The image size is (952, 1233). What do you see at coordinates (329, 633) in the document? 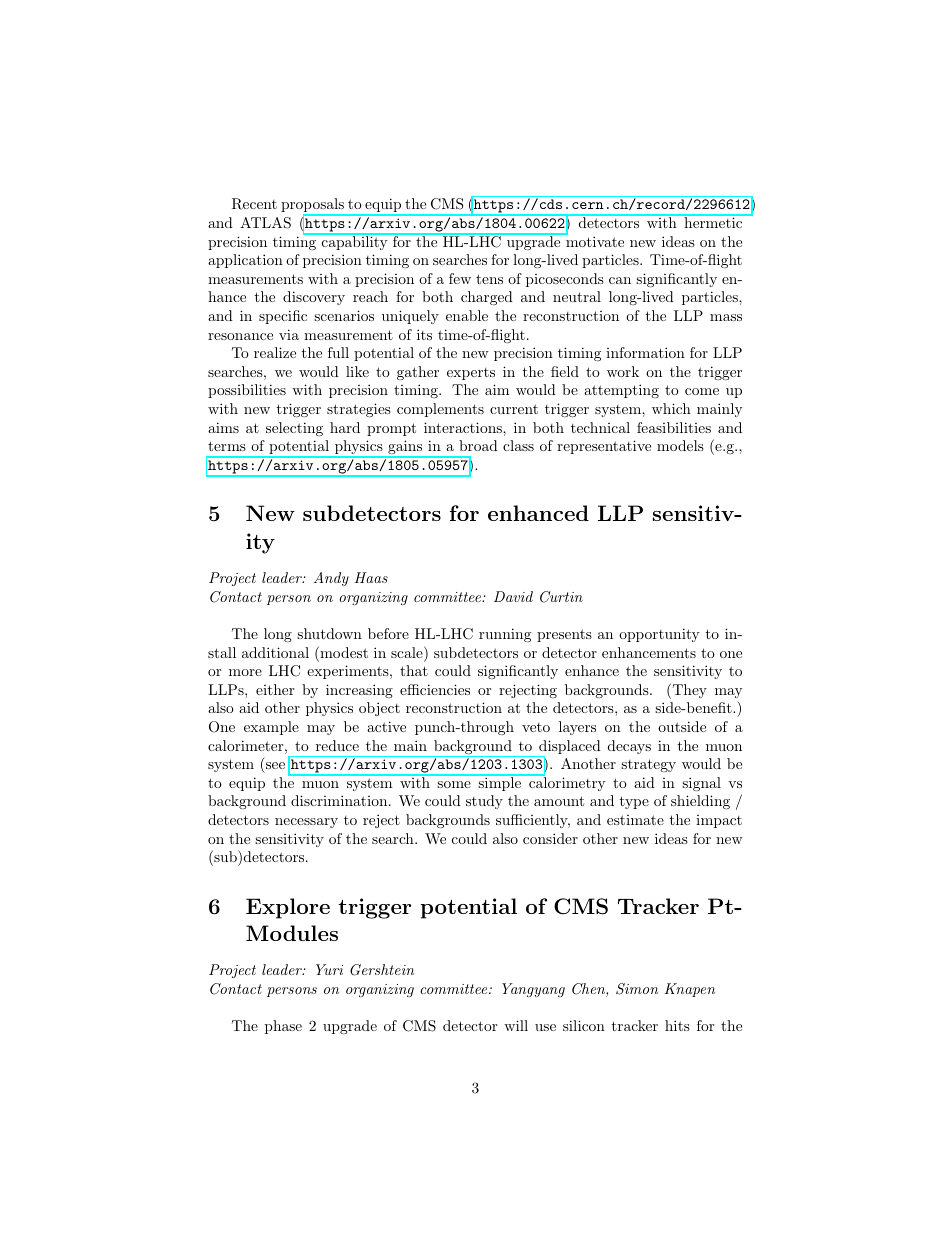
I see `shutdown` at bounding box center [329, 633].
